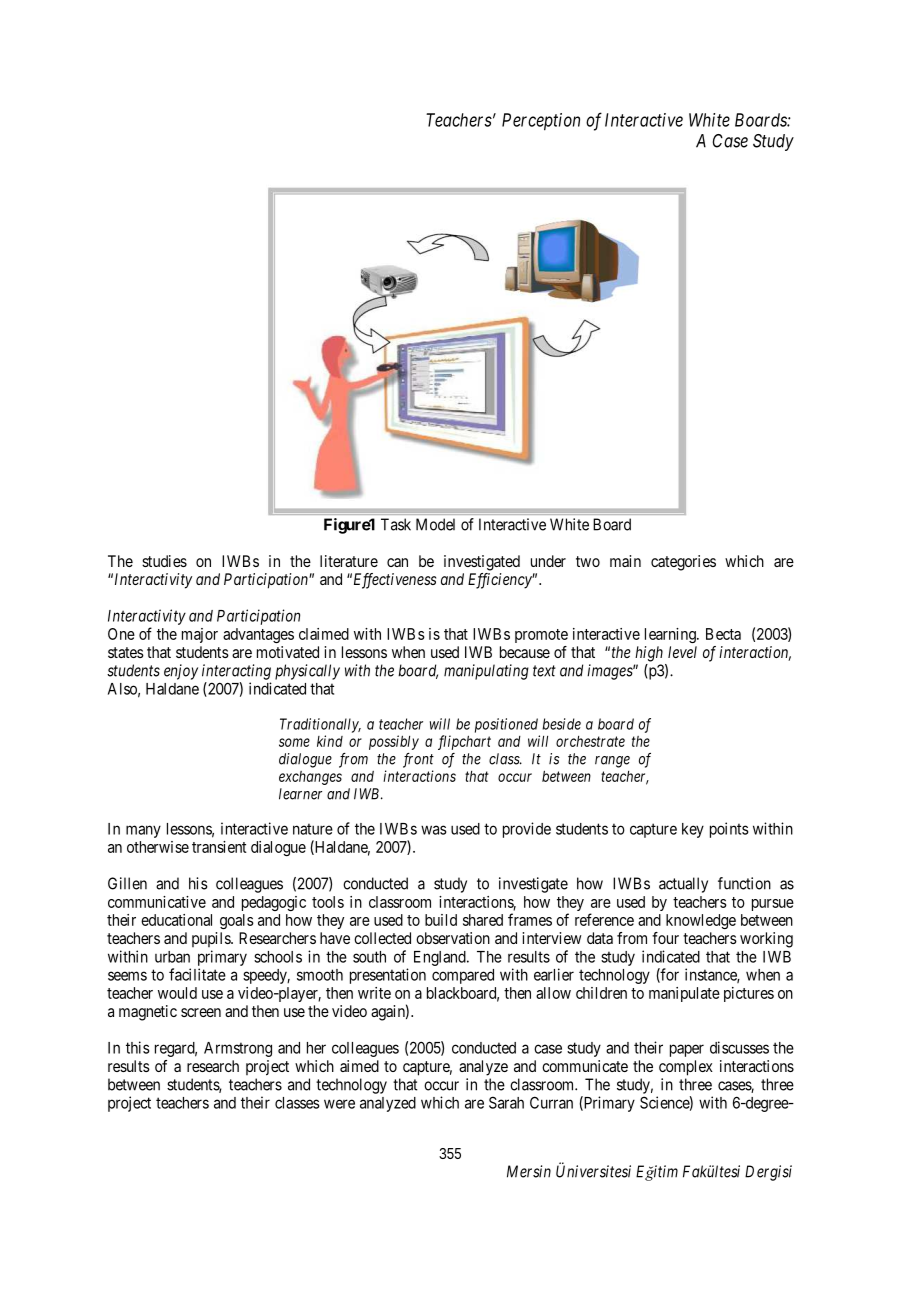 The image size is (924, 1308). What do you see at coordinates (238, 1049) in the page?
I see `Armstrong` at bounding box center [238, 1049].
